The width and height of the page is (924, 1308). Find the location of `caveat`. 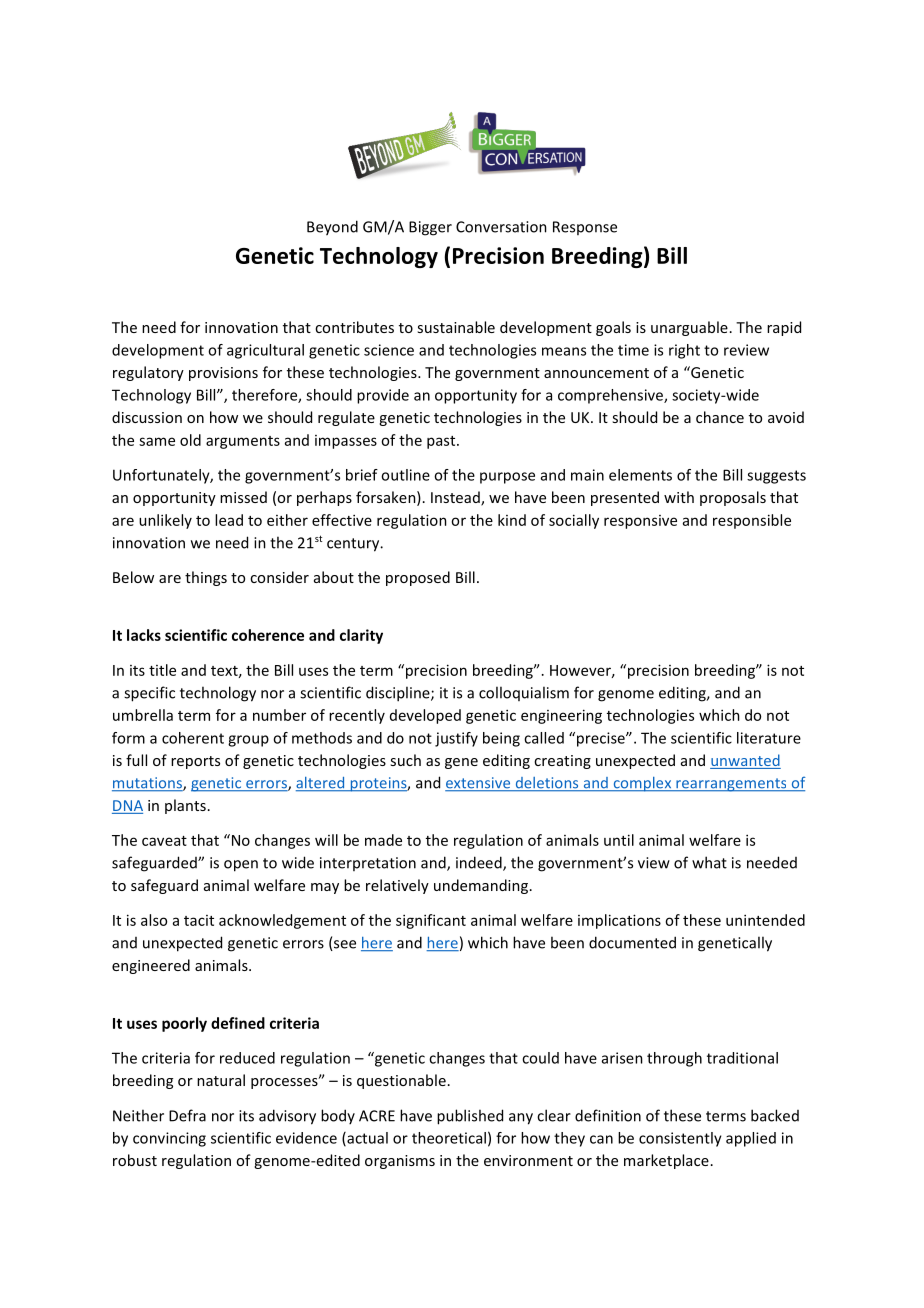

caveat is located at coordinates (164, 841).
